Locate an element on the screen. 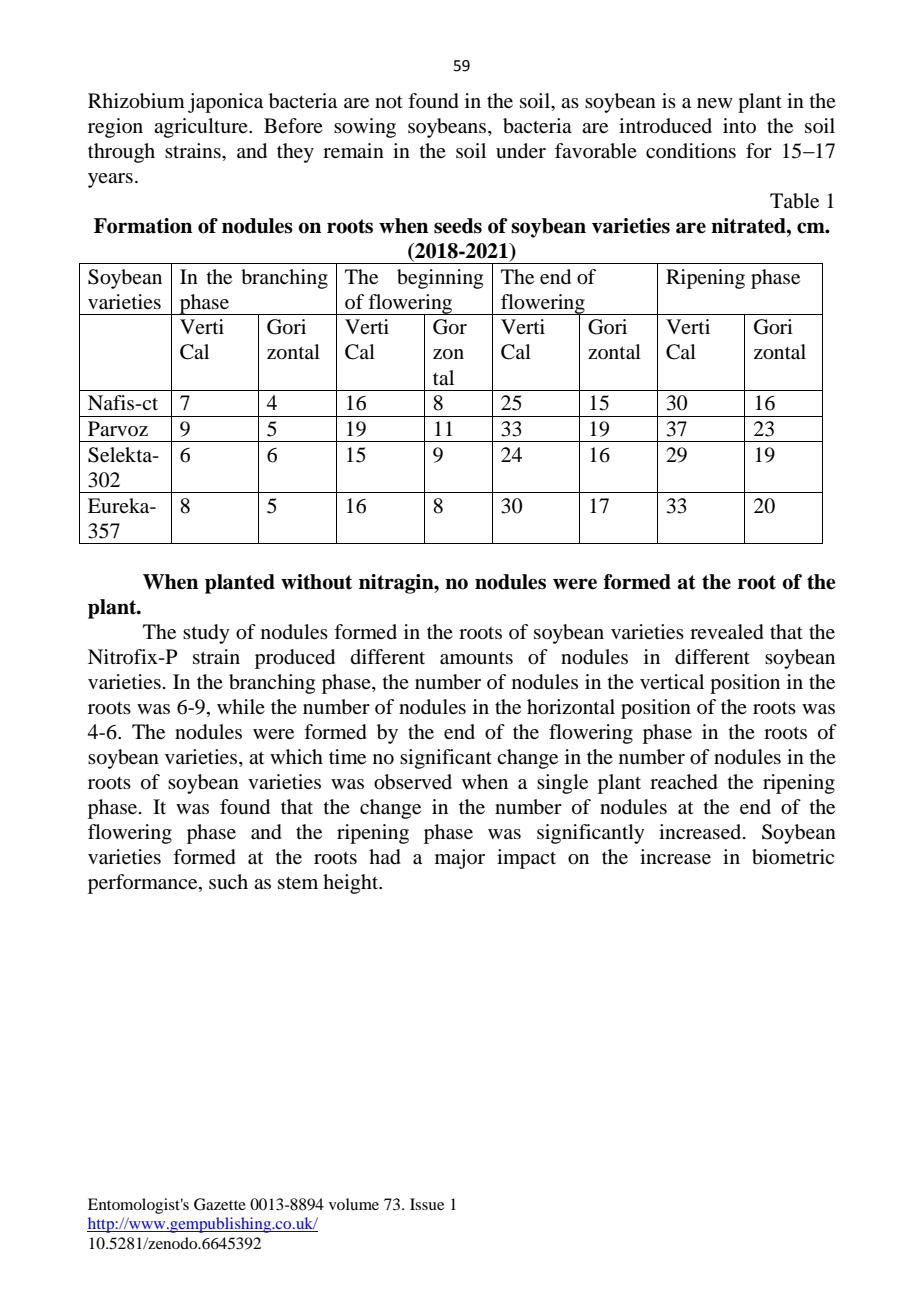 This screenshot has height=1308, width=924. such is located at coordinates (228, 881).
